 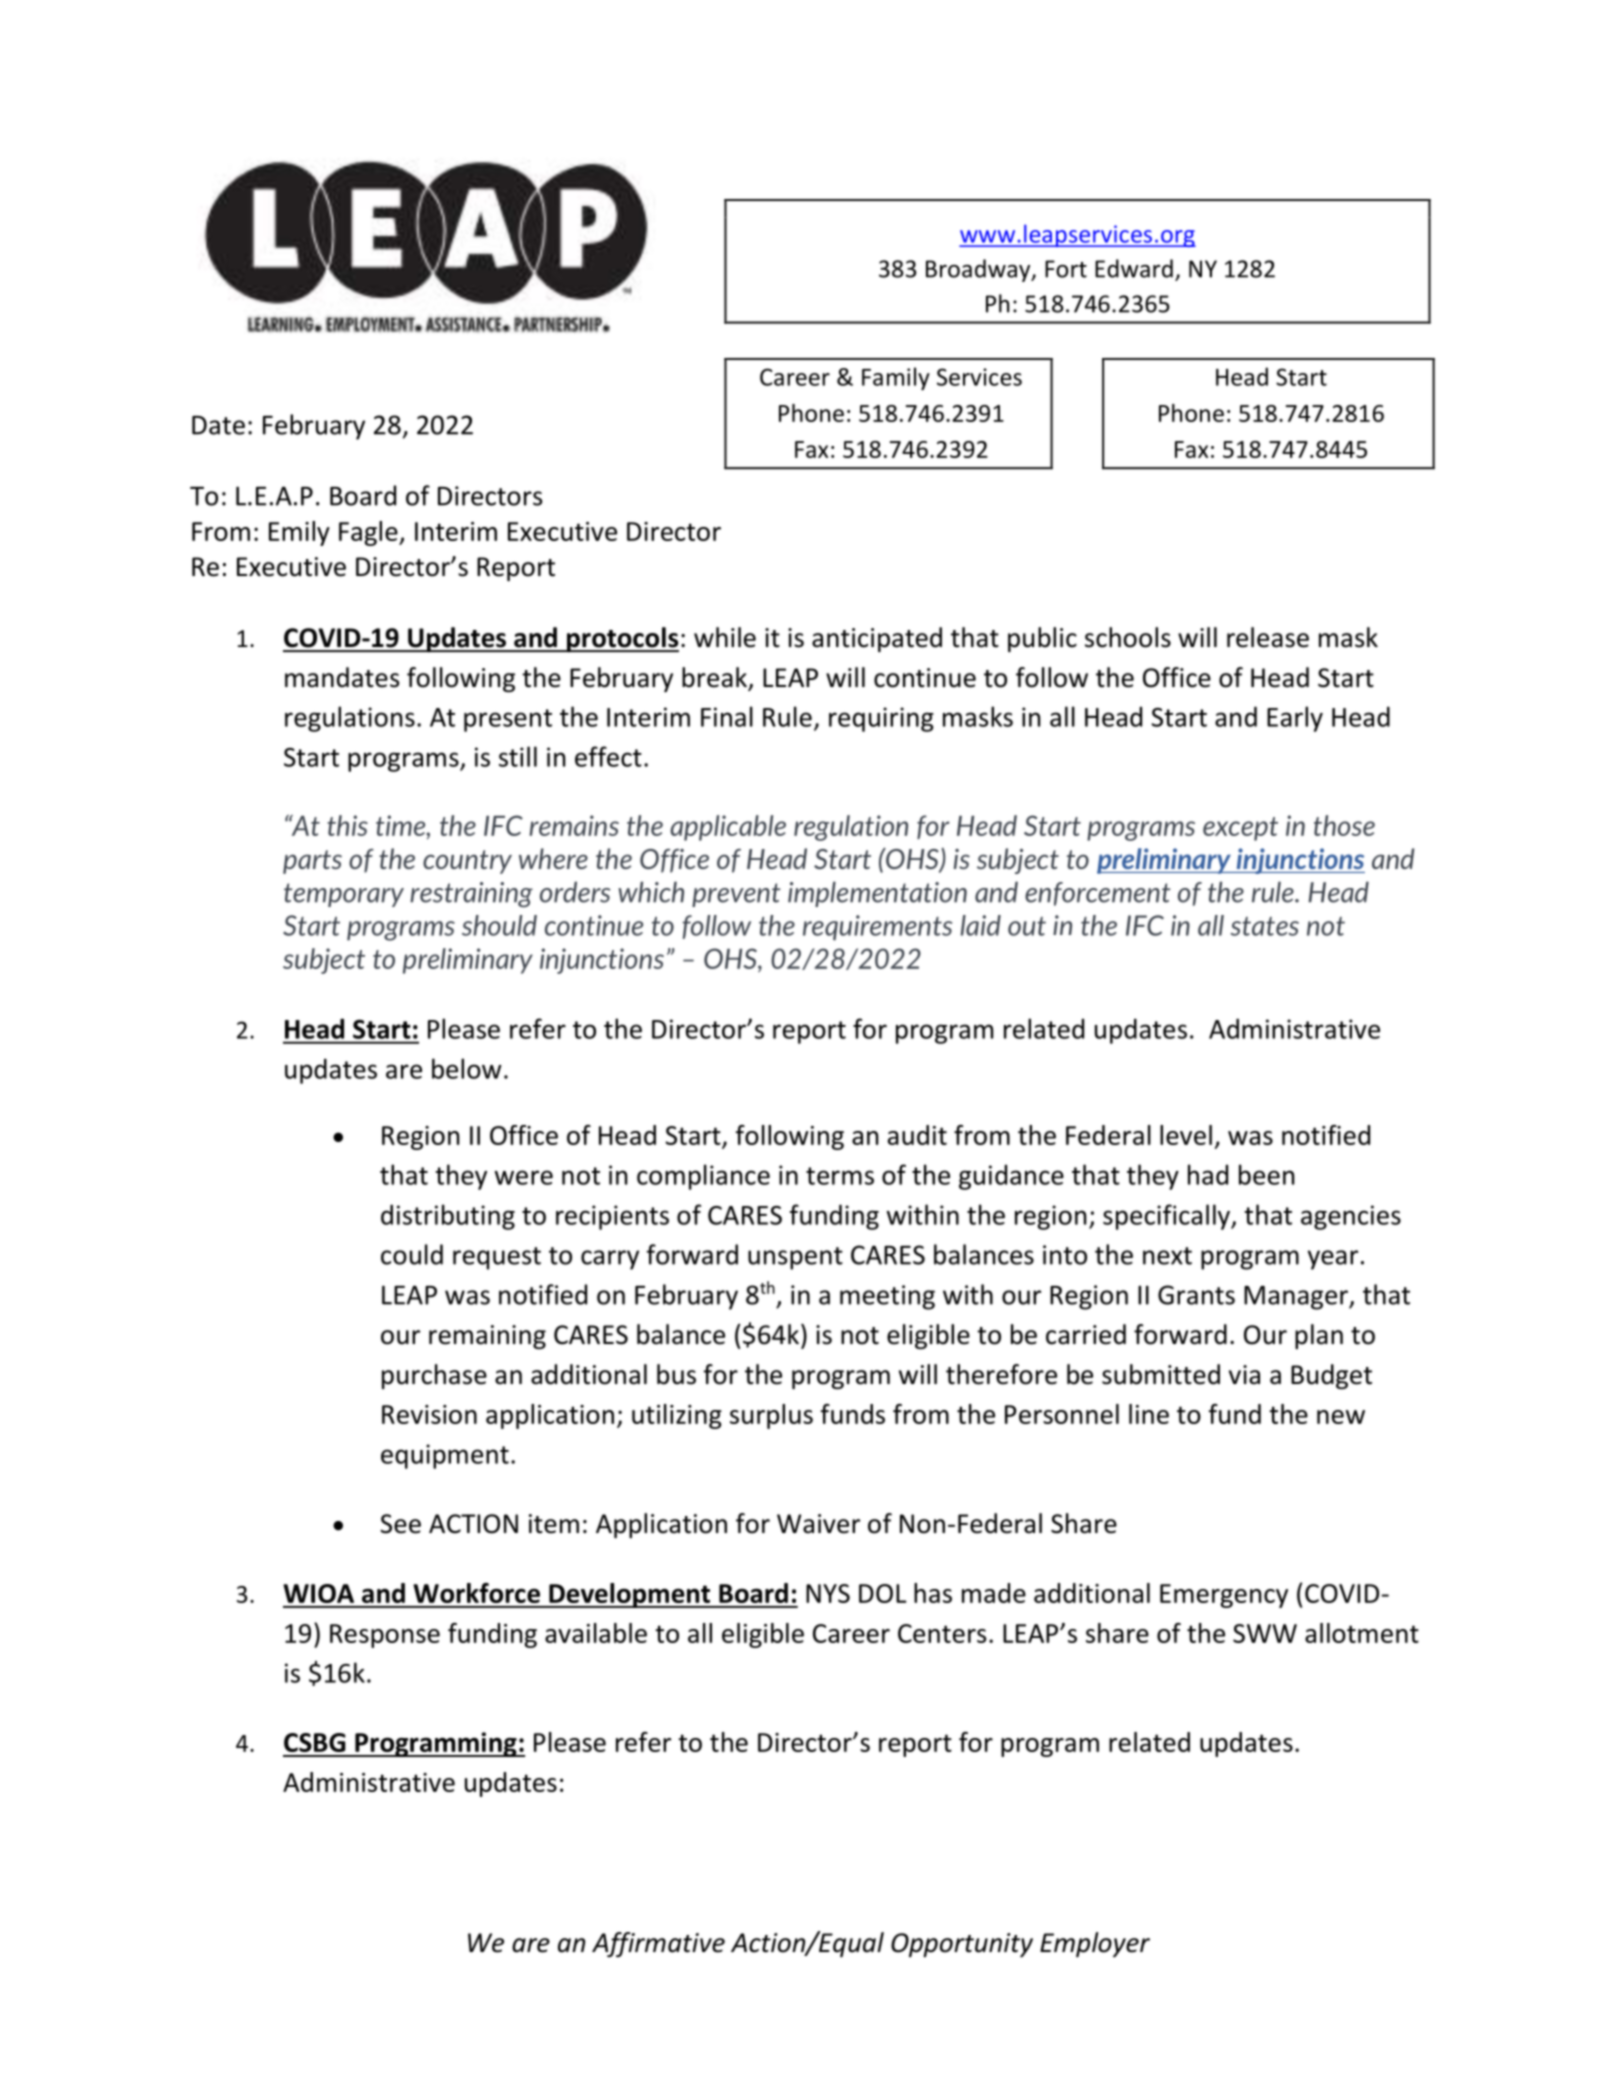 What do you see at coordinates (1186, 1135) in the image?
I see `level` at bounding box center [1186, 1135].
